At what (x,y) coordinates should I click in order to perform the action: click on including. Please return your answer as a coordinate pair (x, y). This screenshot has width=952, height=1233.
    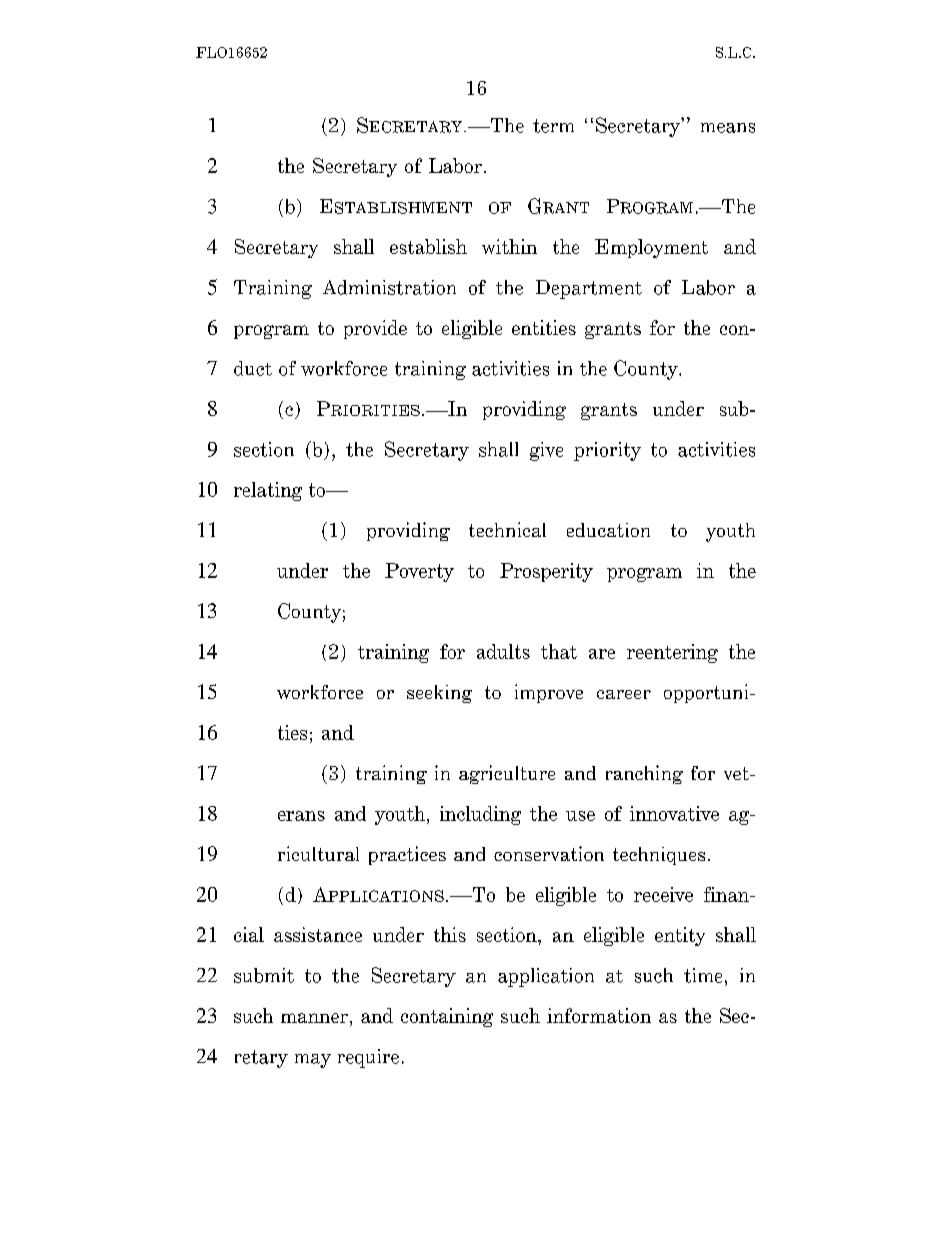
    Looking at the image, I should click on (480, 815).
